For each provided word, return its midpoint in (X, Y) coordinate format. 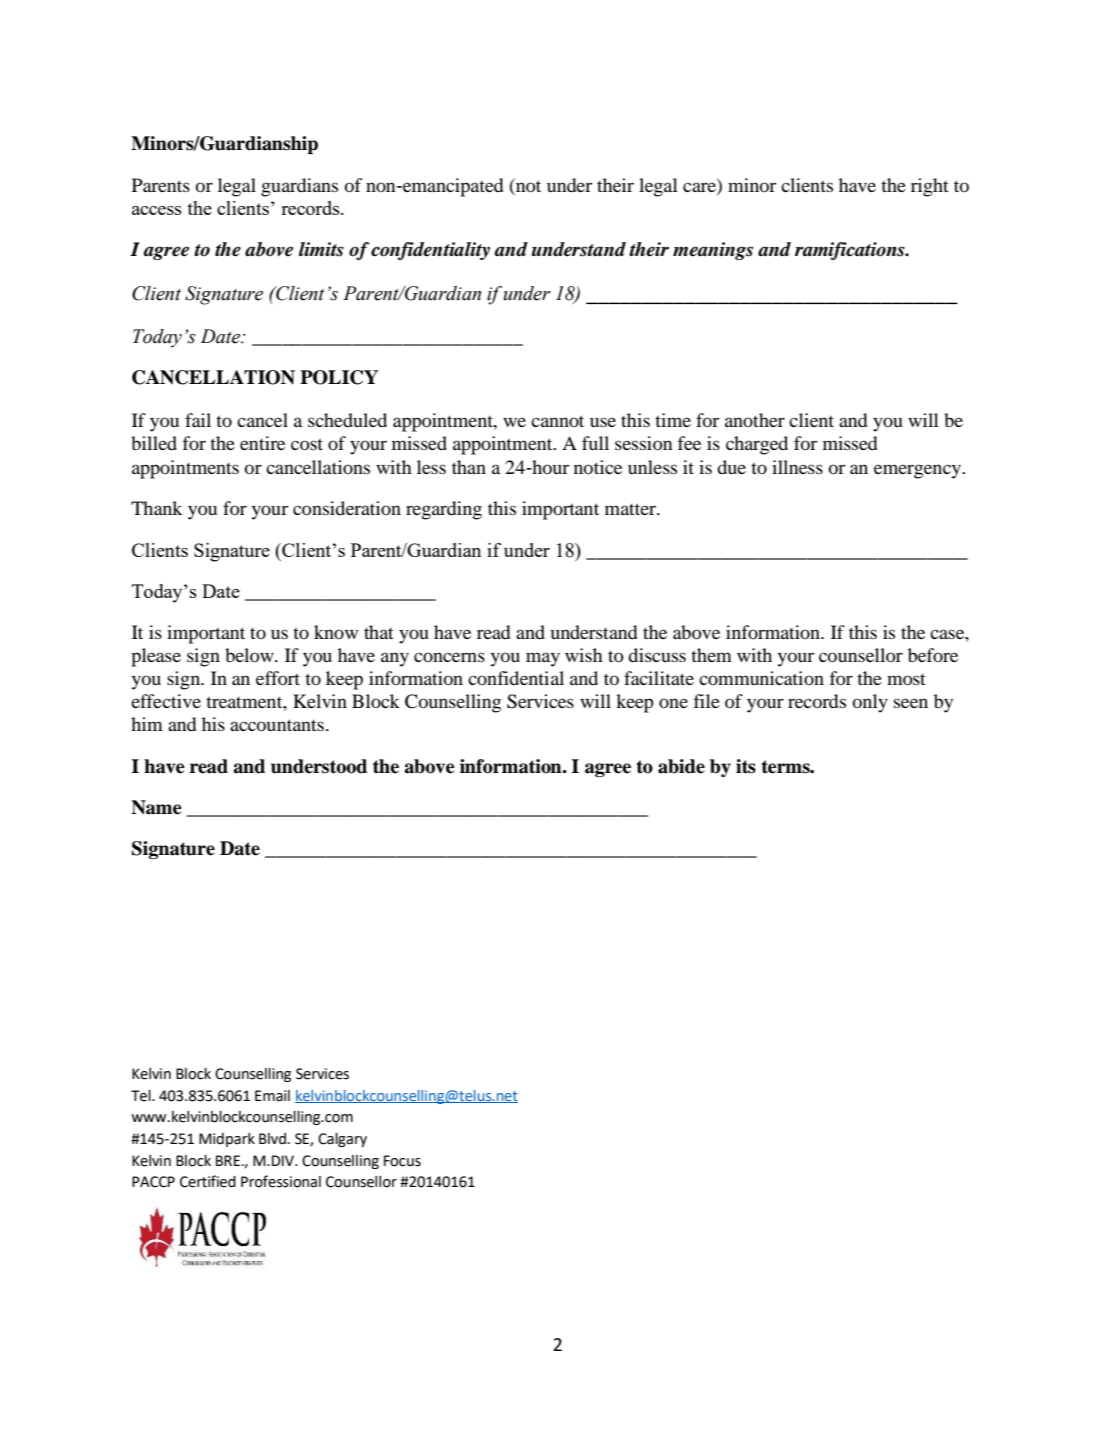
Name (156, 807)
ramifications (851, 251)
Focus (402, 1161)
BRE (229, 1160)
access (157, 210)
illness (797, 467)
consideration (347, 508)
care (699, 187)
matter (631, 509)
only (870, 703)
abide (681, 766)
